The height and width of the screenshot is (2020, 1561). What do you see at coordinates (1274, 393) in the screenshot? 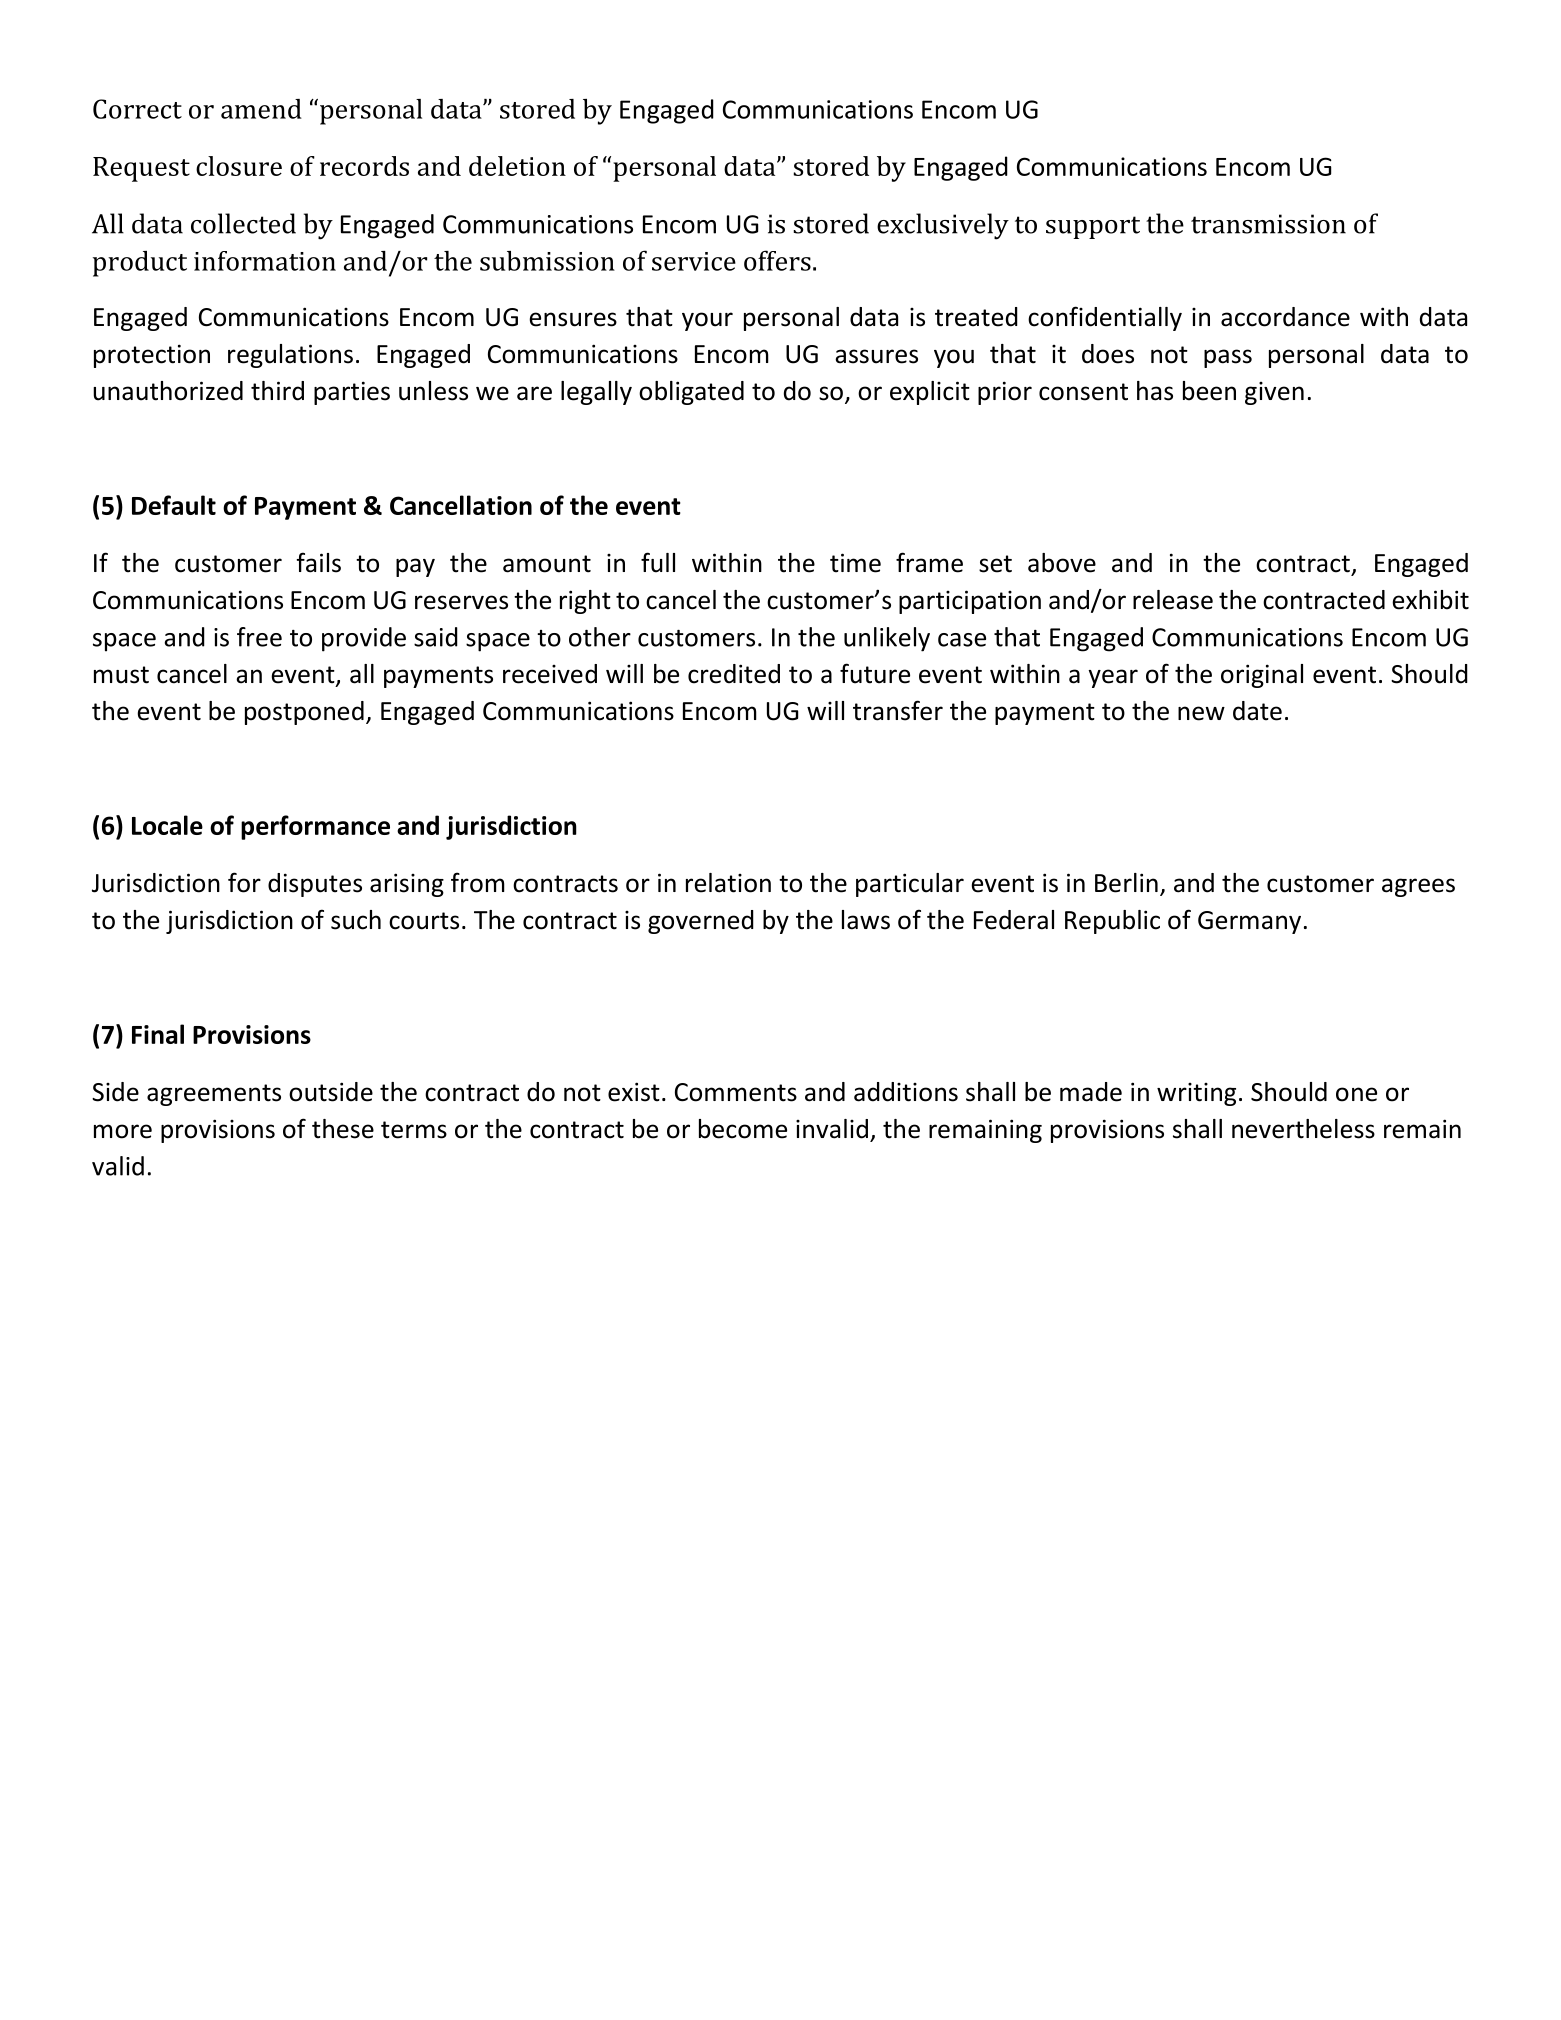
I see `given` at bounding box center [1274, 393].
